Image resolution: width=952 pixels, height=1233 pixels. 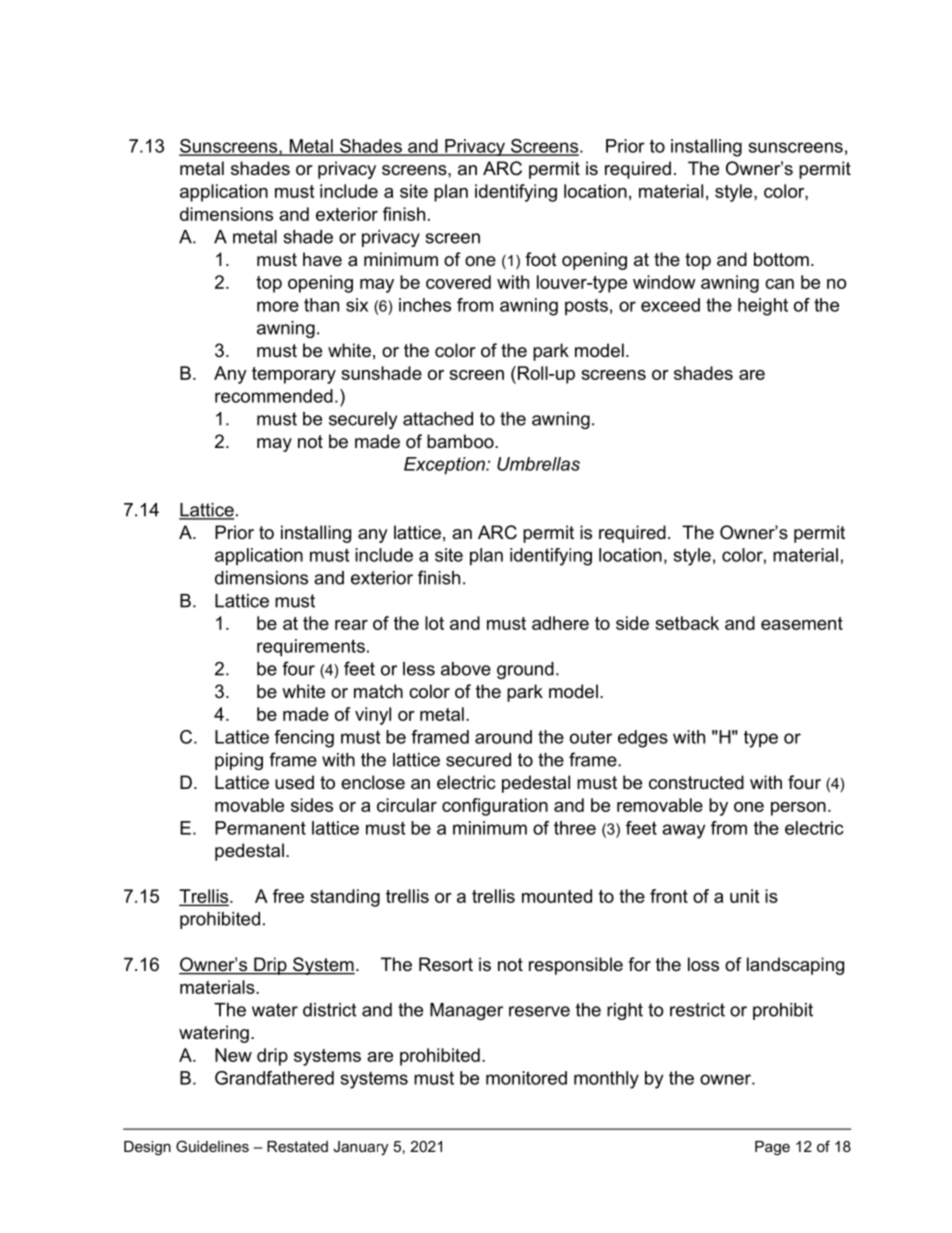 I want to click on more, so click(x=278, y=306).
